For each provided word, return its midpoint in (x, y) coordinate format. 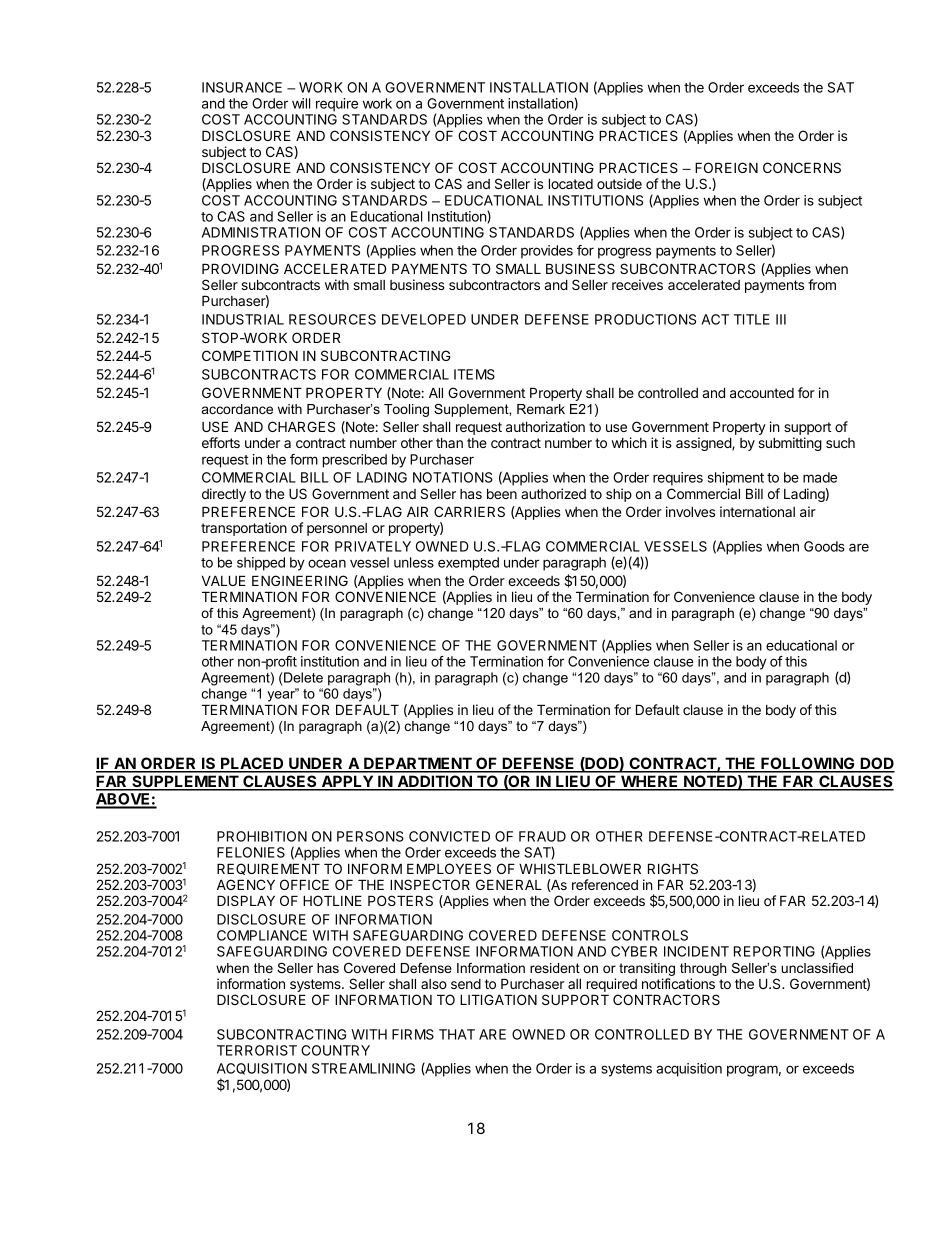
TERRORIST (257, 1050)
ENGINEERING (300, 580)
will (301, 103)
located (571, 183)
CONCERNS (802, 167)
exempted (468, 564)
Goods (824, 546)
